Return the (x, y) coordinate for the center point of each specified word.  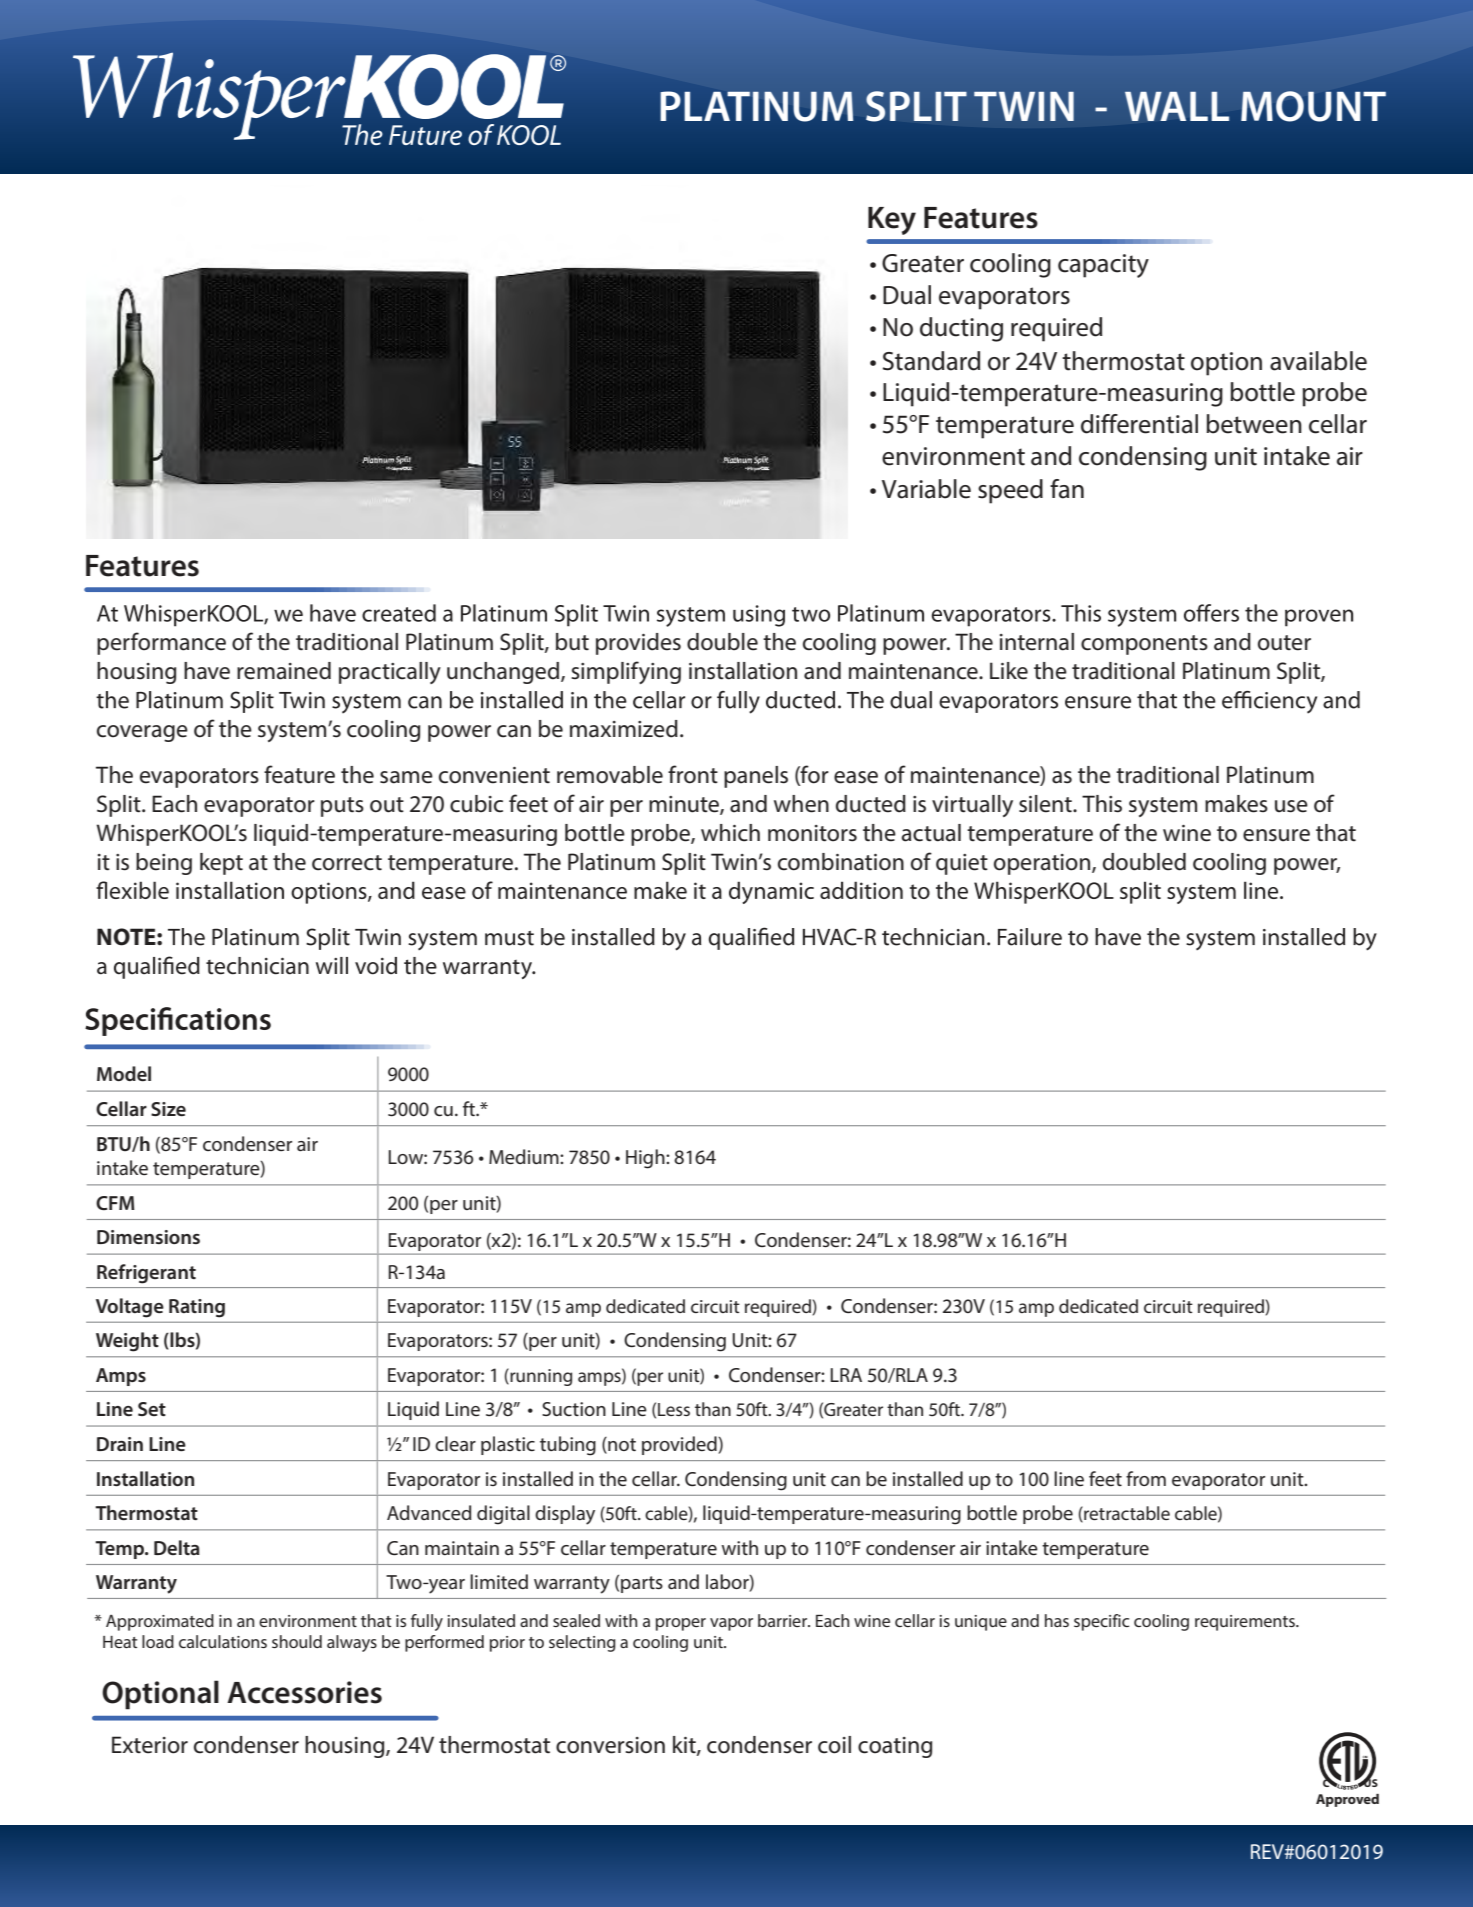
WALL (1177, 106)
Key (892, 221)
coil (834, 1745)
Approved (1347, 1800)
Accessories (304, 1692)
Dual (907, 295)
